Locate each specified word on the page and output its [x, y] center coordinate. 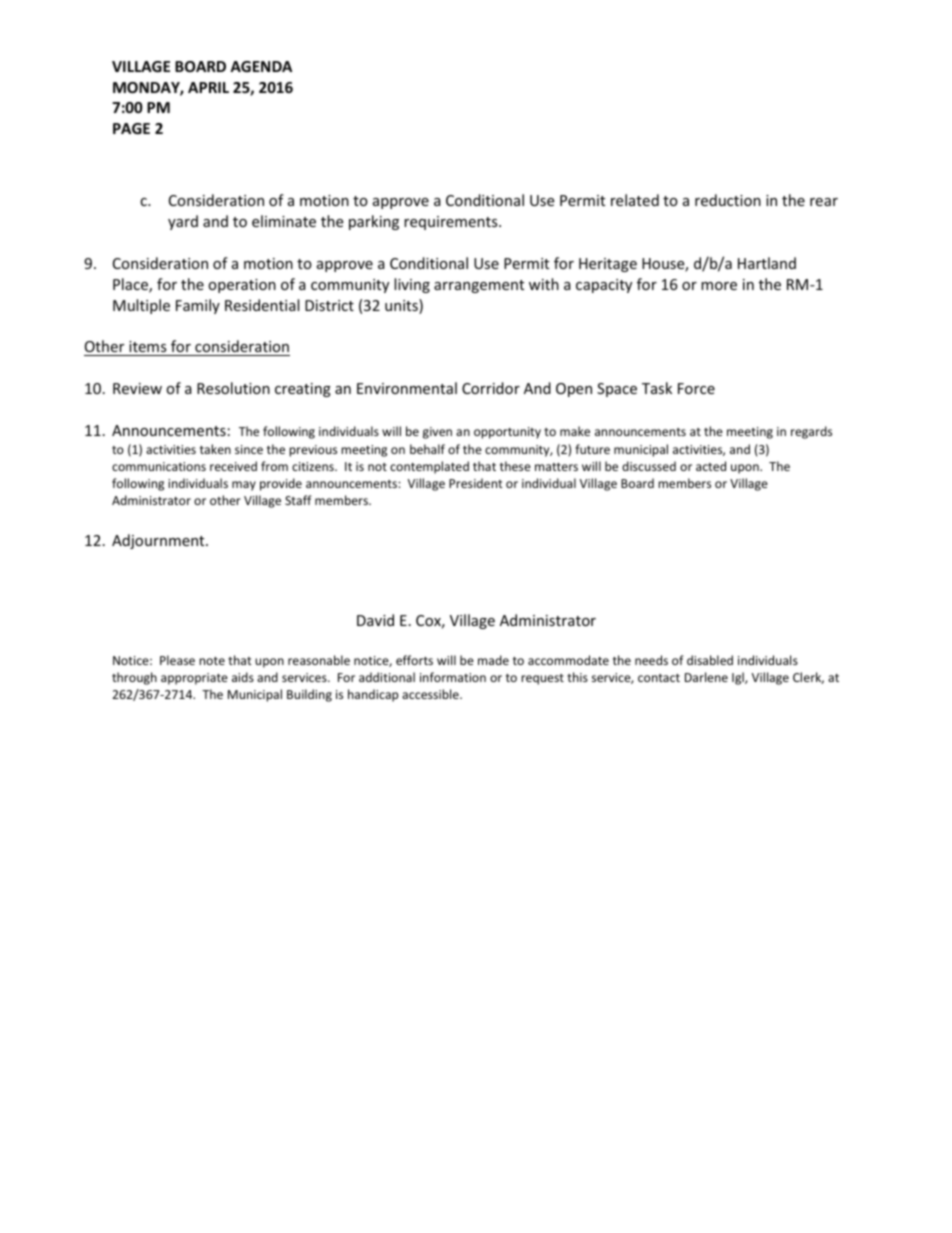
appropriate [194, 679]
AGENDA [261, 66]
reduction [728, 200]
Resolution [233, 388]
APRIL [208, 87]
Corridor [491, 388]
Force [696, 388]
